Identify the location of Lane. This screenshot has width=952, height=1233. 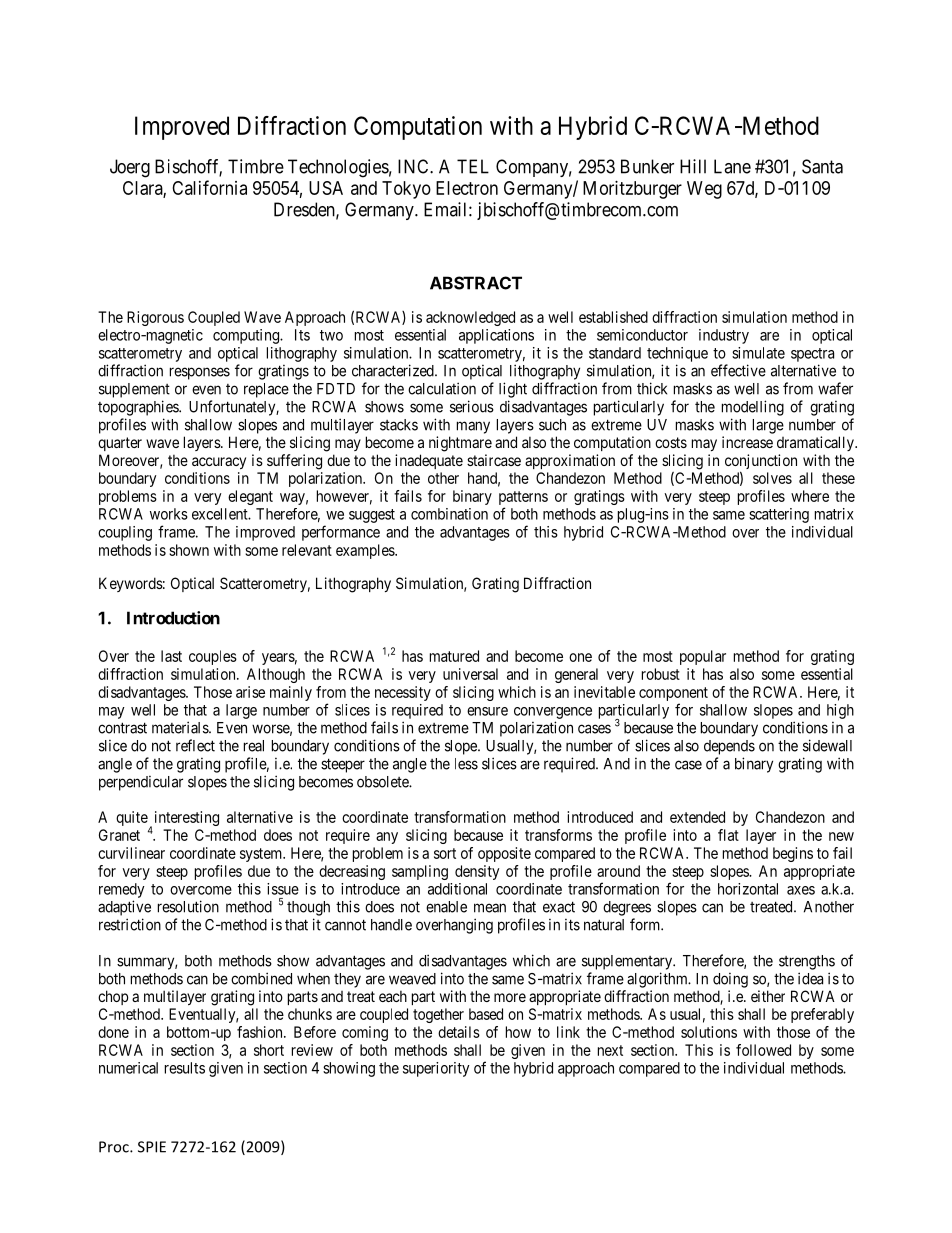
(732, 166).
